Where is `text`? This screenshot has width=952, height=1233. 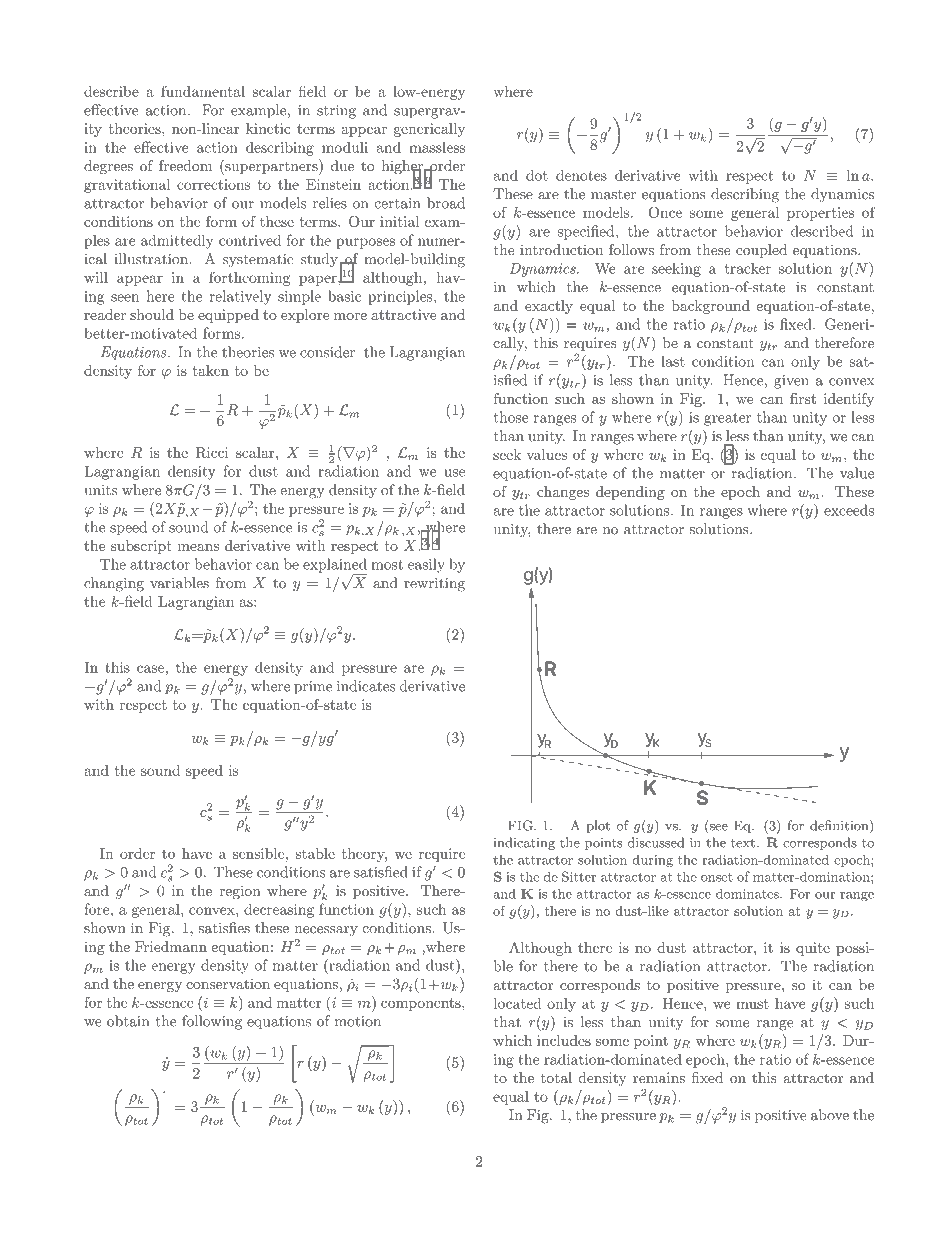 text is located at coordinates (743, 843).
